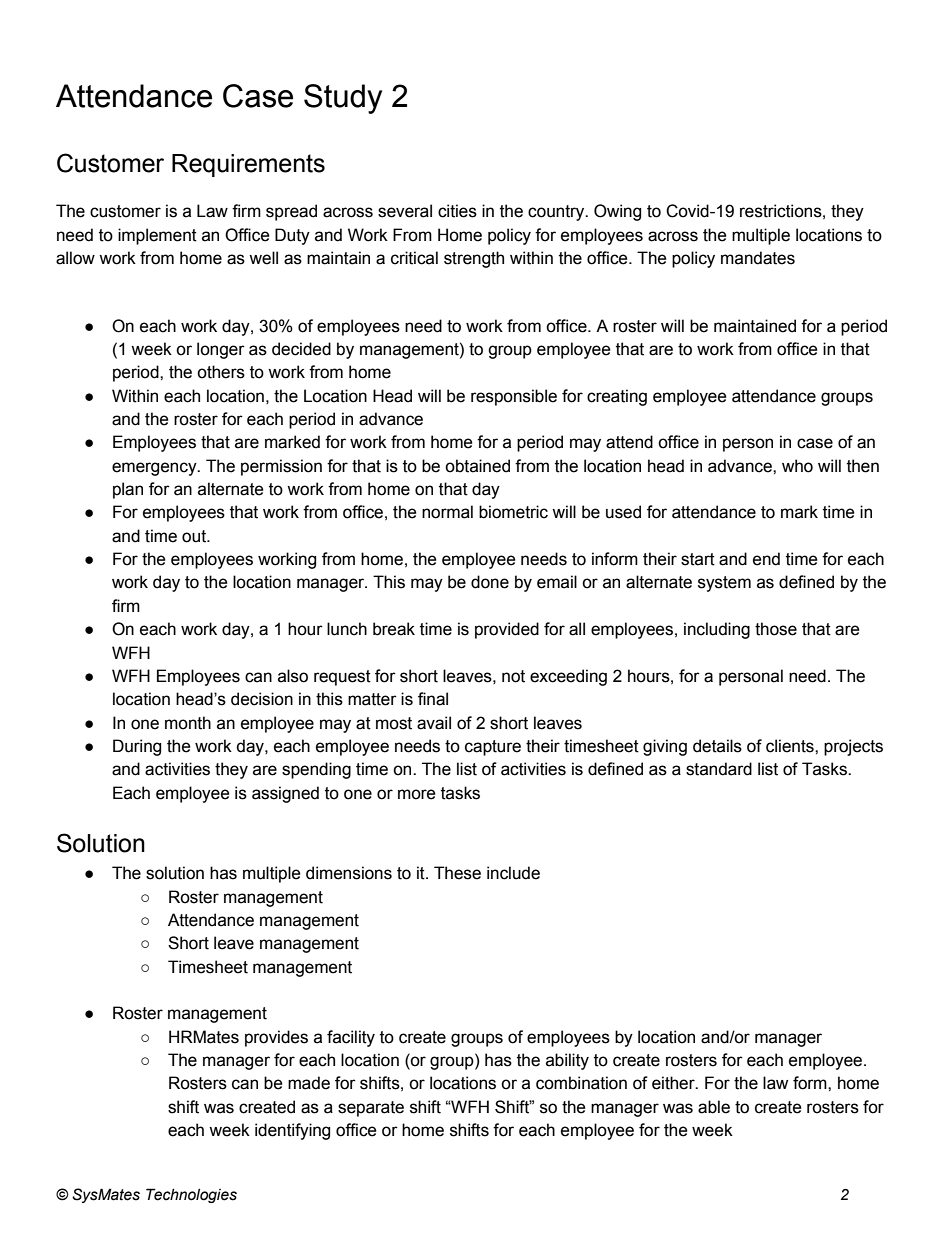  I want to click on Requirements, so click(248, 165).
